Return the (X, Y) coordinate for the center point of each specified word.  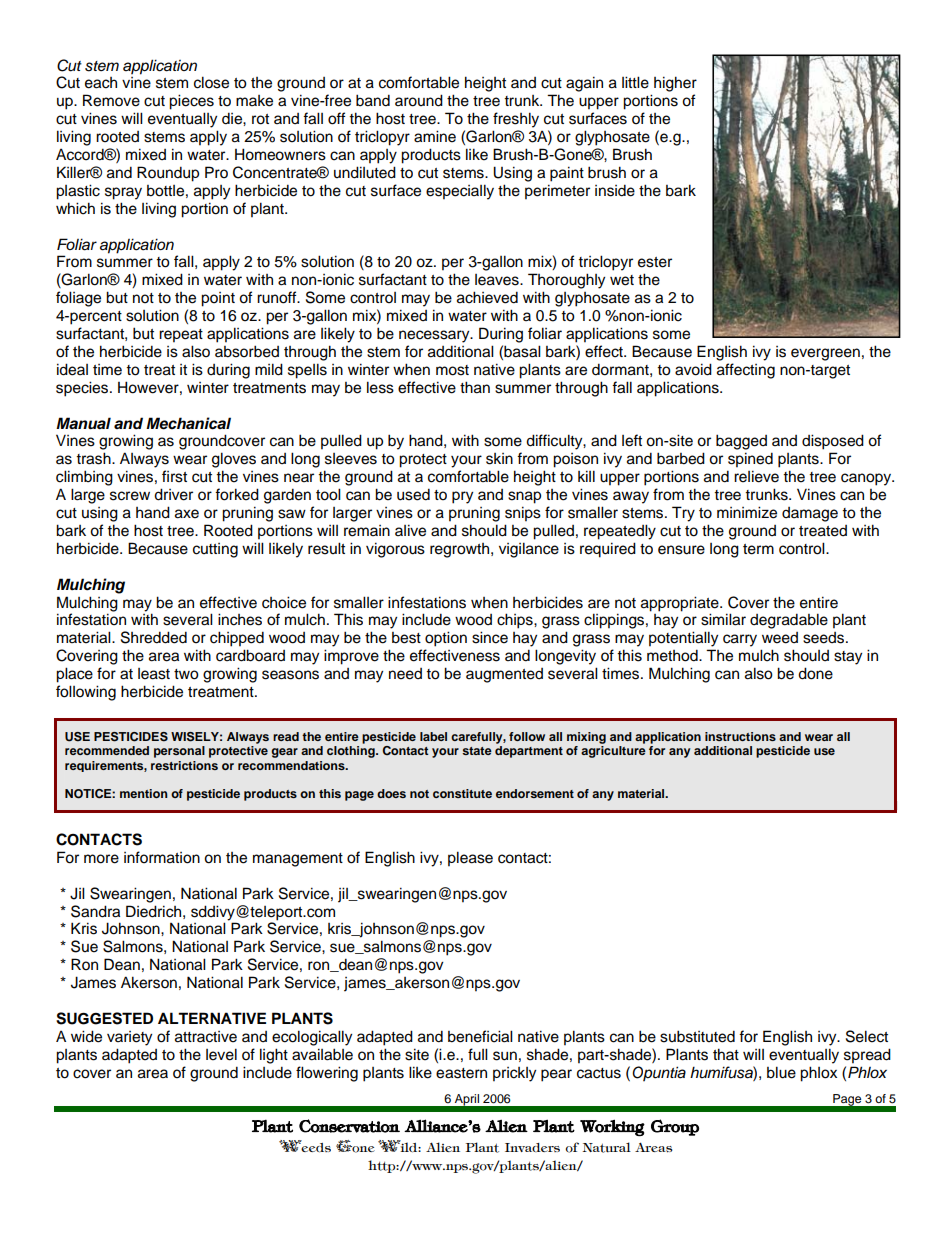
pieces (191, 102)
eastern (461, 1073)
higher (675, 84)
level (221, 1054)
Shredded (154, 637)
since (490, 637)
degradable (789, 621)
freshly (516, 120)
